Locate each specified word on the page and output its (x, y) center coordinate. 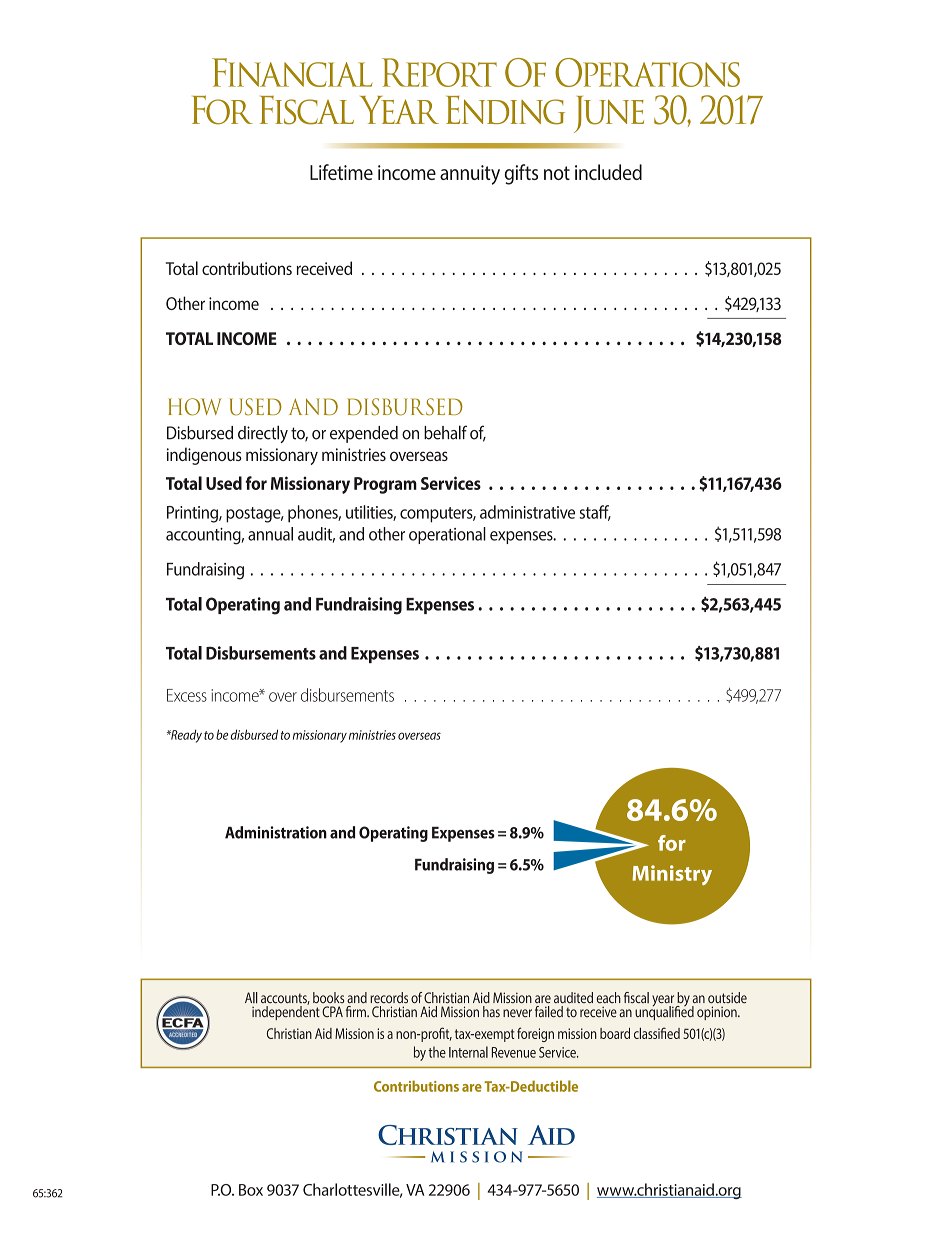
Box (251, 1190)
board (615, 1033)
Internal (468, 1052)
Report (439, 72)
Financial (292, 72)
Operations (647, 72)
